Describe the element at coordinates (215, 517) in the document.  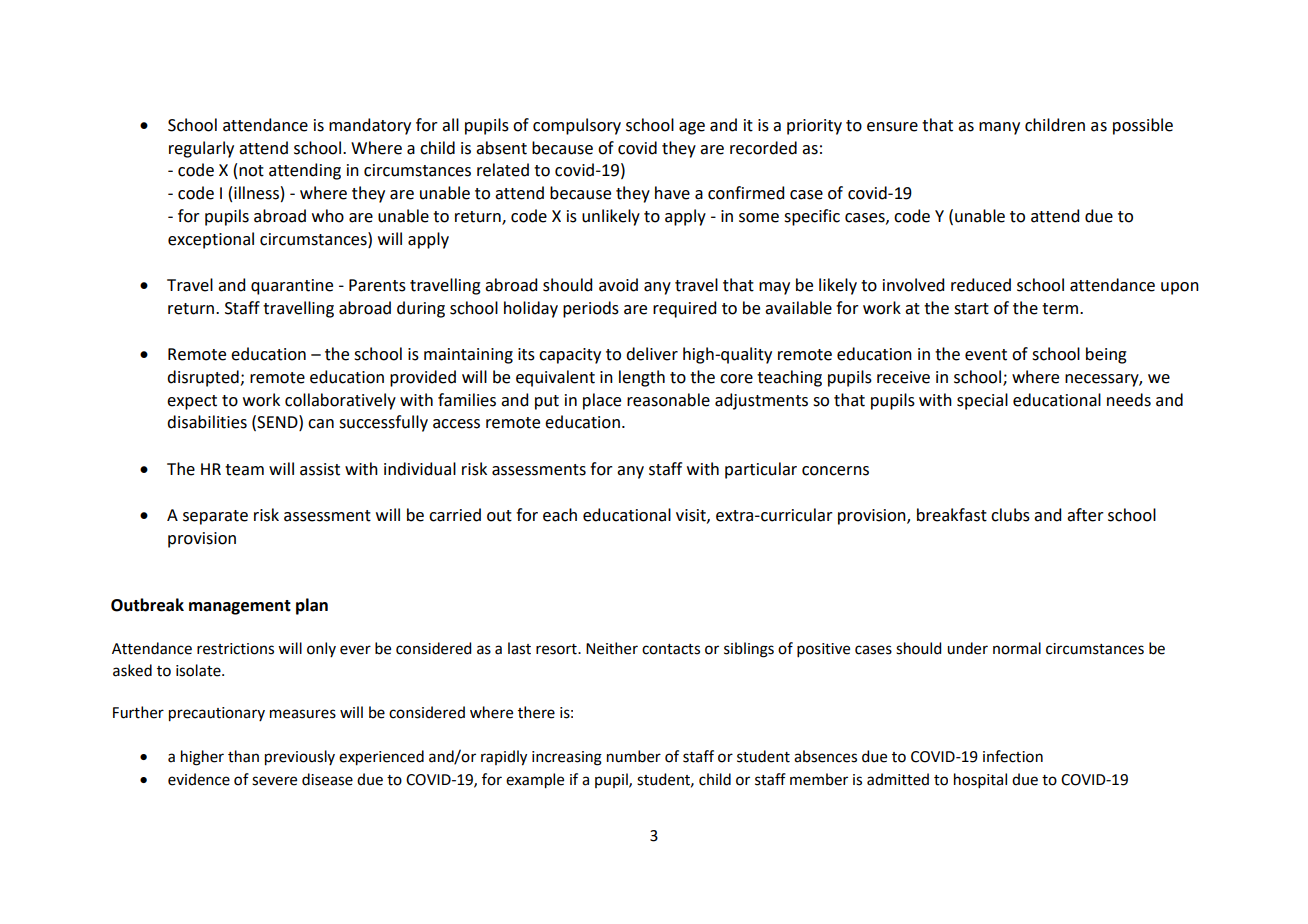
I see `separate` at that location.
